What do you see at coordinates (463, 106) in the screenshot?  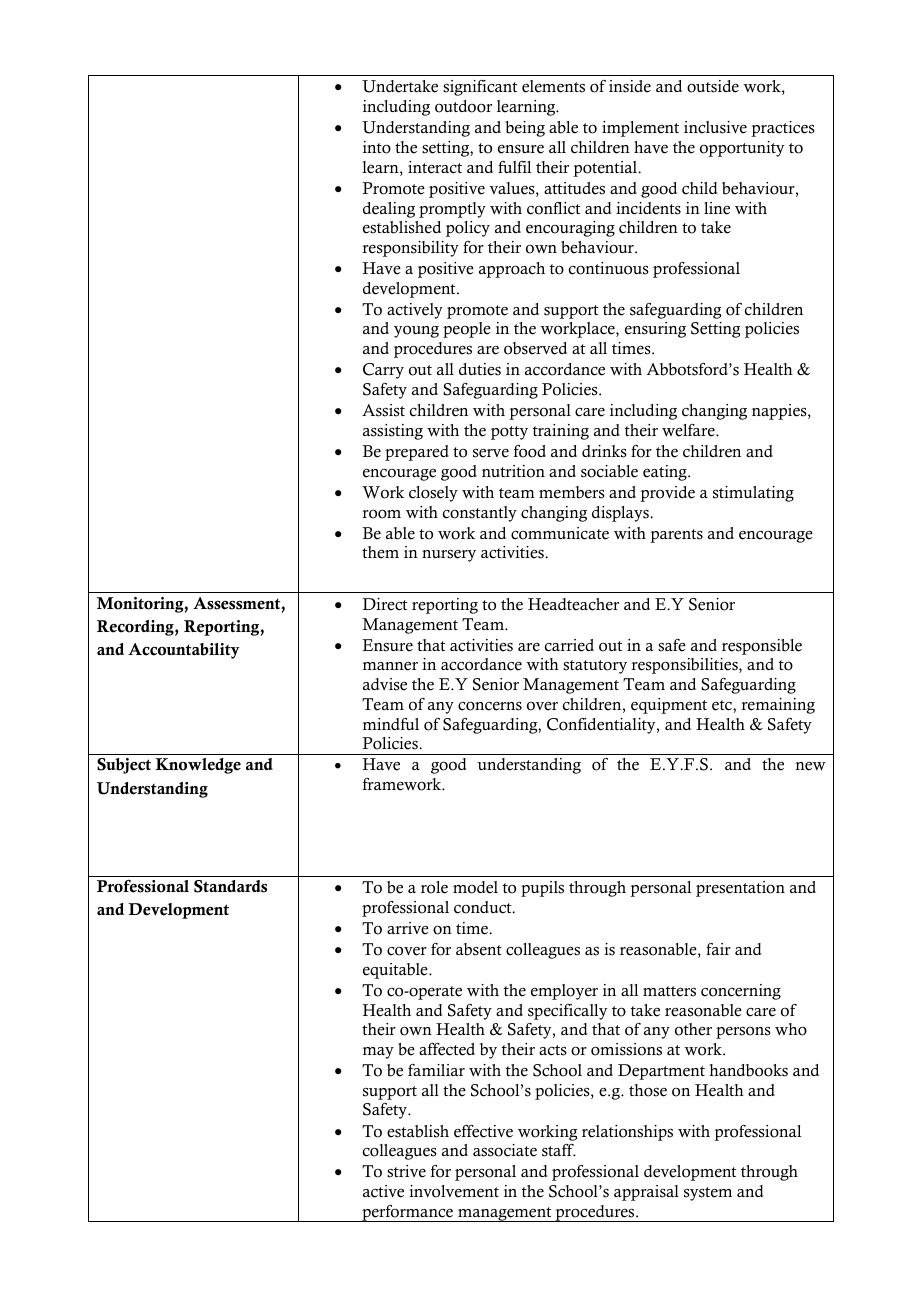 I see `outdoor` at bounding box center [463, 106].
